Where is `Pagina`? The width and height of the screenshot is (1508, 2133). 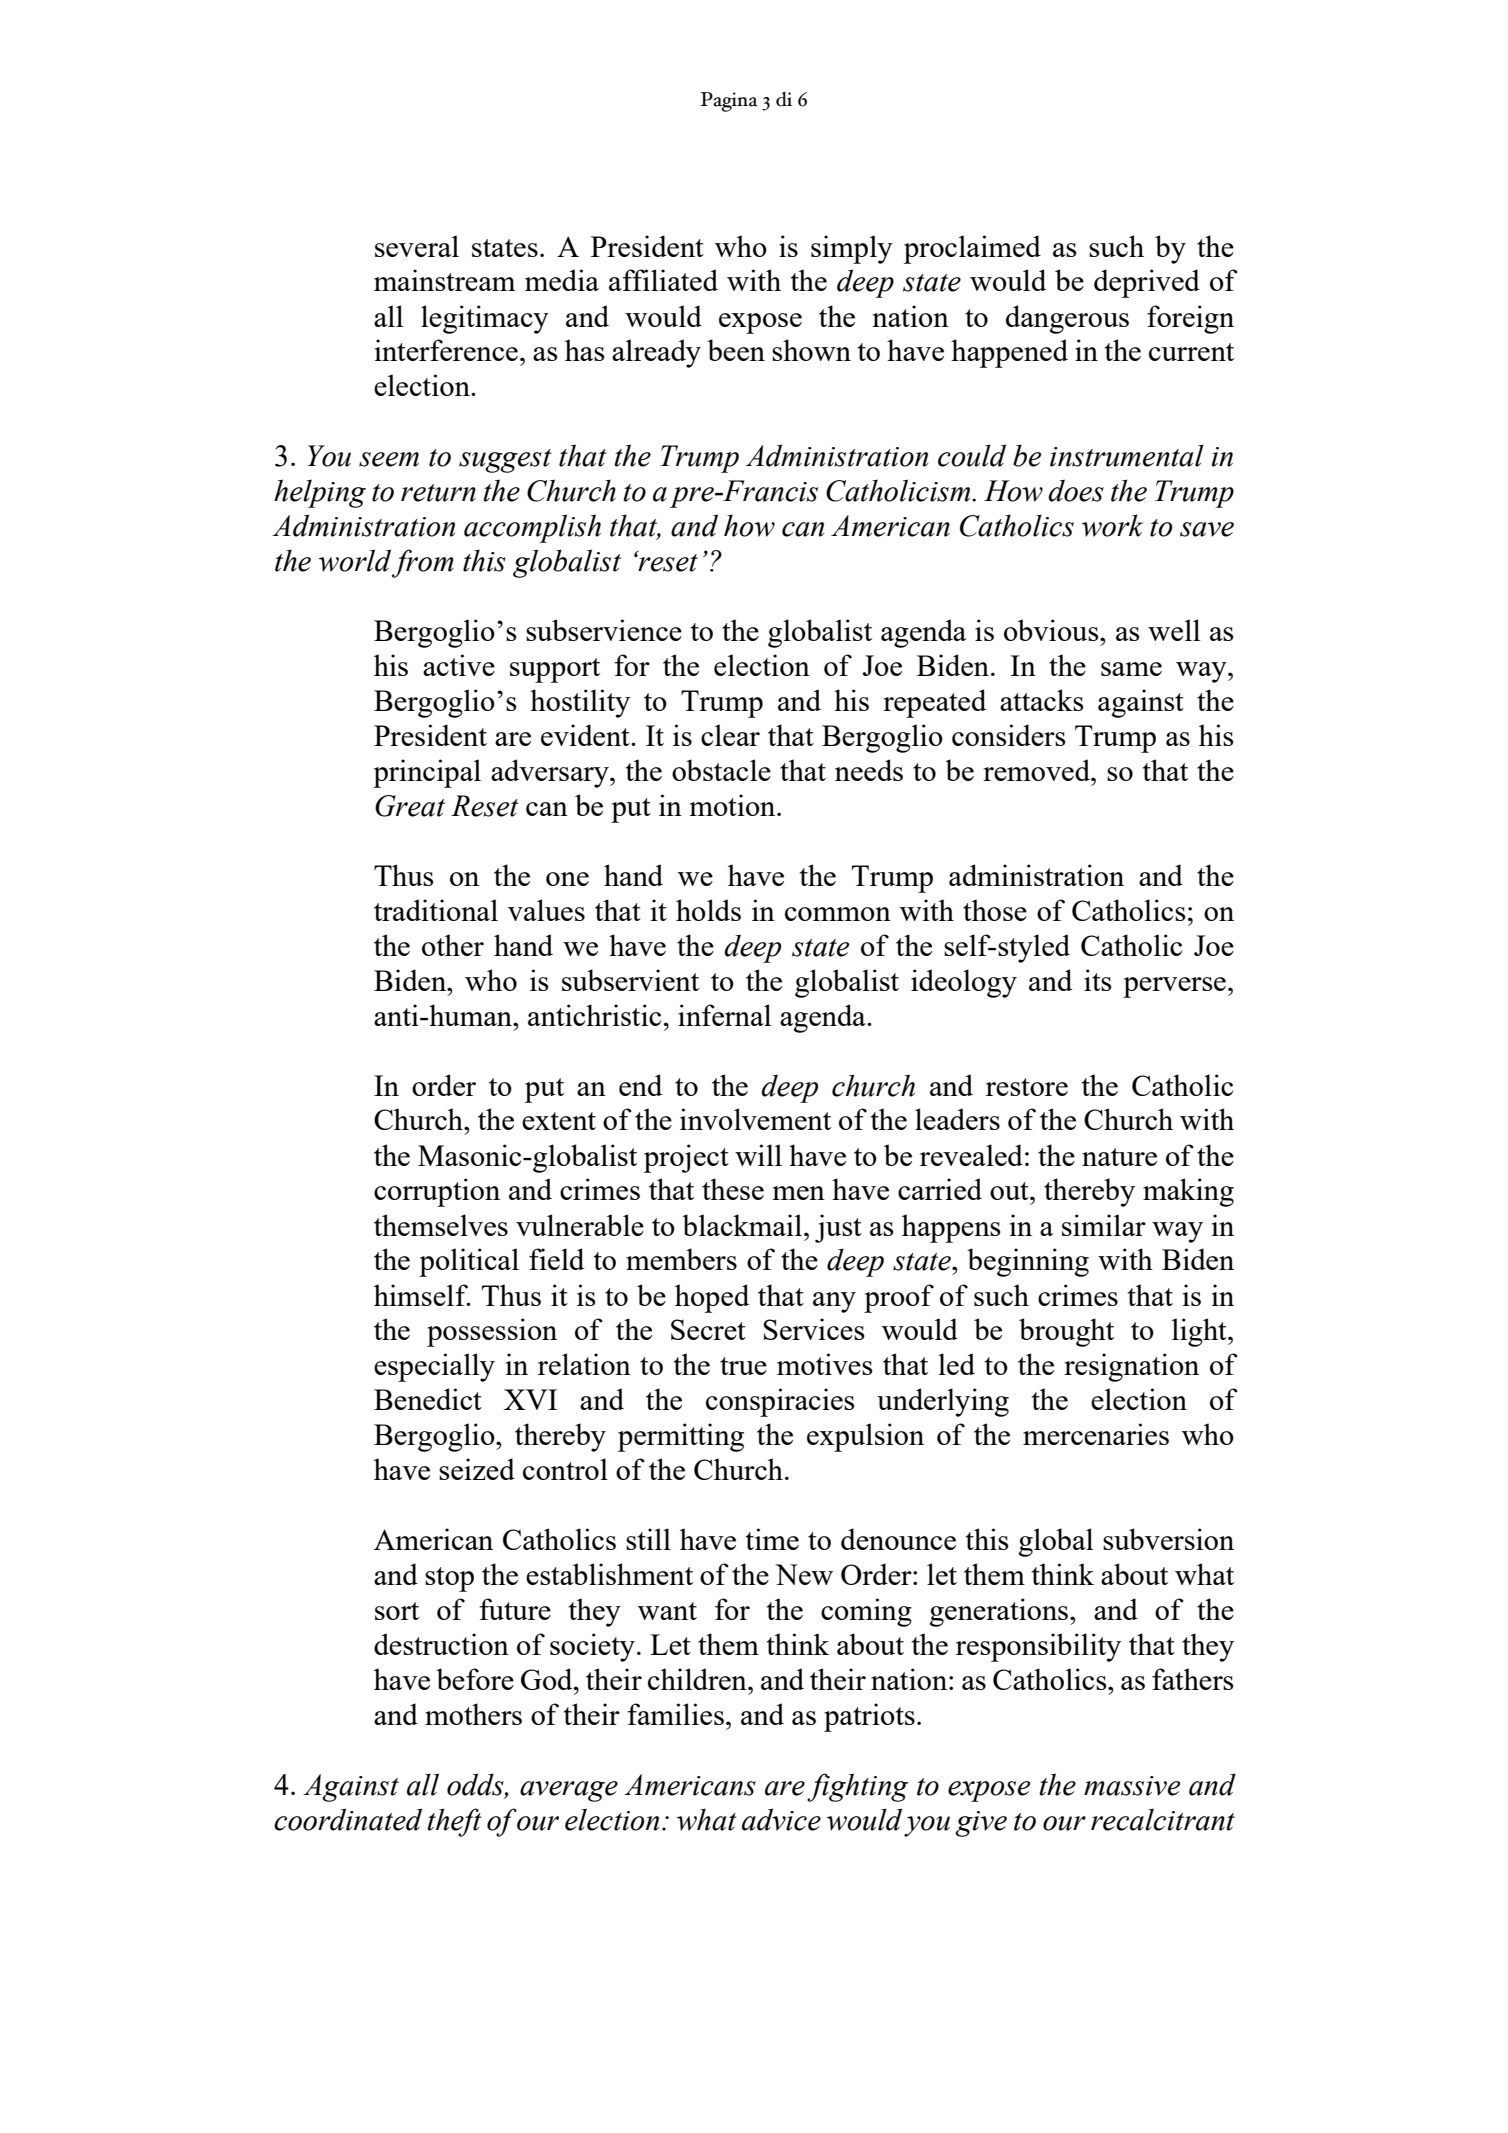
Pagina is located at coordinates (729, 102).
